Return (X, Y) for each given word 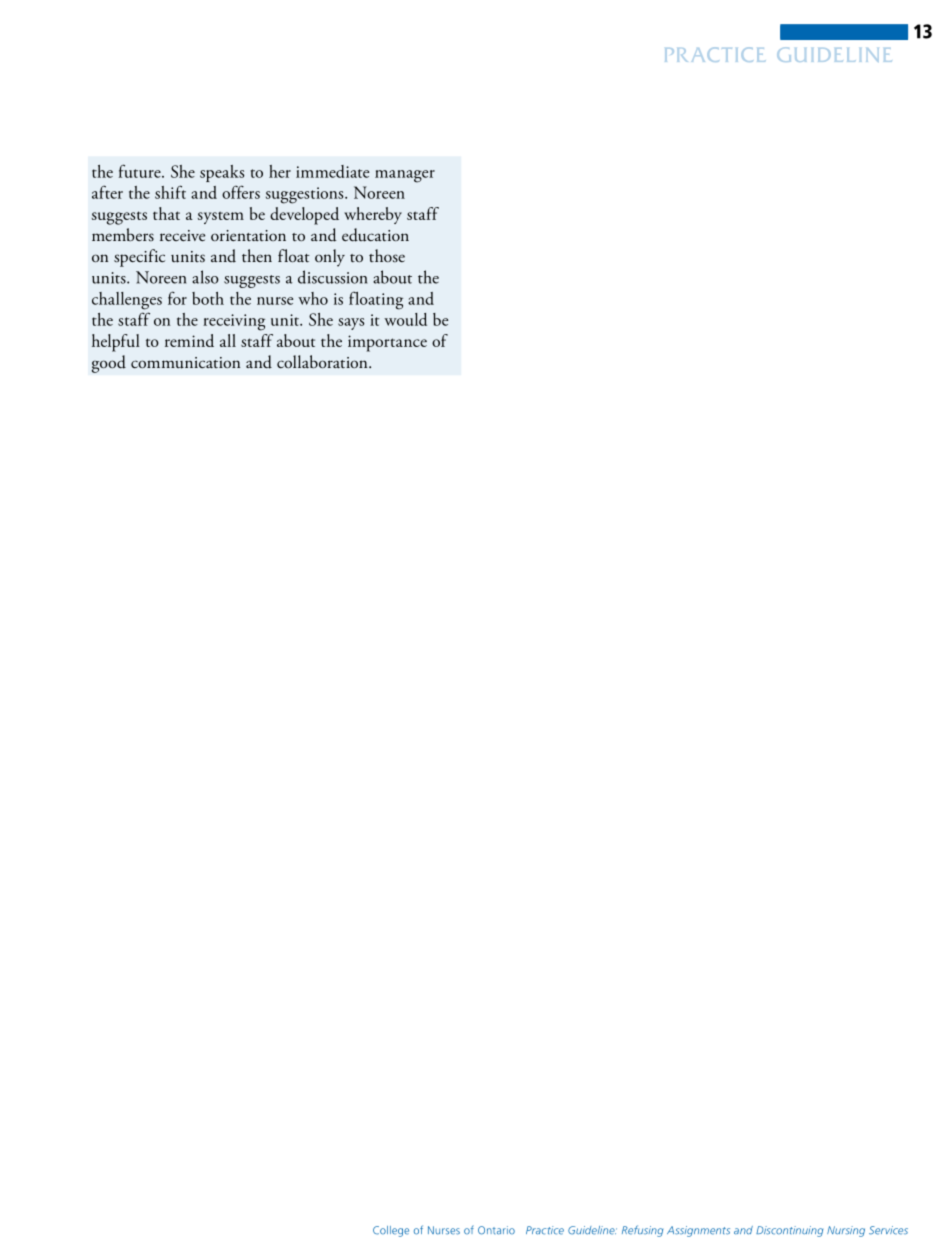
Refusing (642, 1231)
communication (185, 363)
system (221, 217)
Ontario (496, 1230)
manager (405, 176)
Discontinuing (789, 1231)
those (387, 255)
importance (387, 343)
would (405, 319)
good (109, 364)
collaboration (323, 362)
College (391, 1231)
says (351, 324)
